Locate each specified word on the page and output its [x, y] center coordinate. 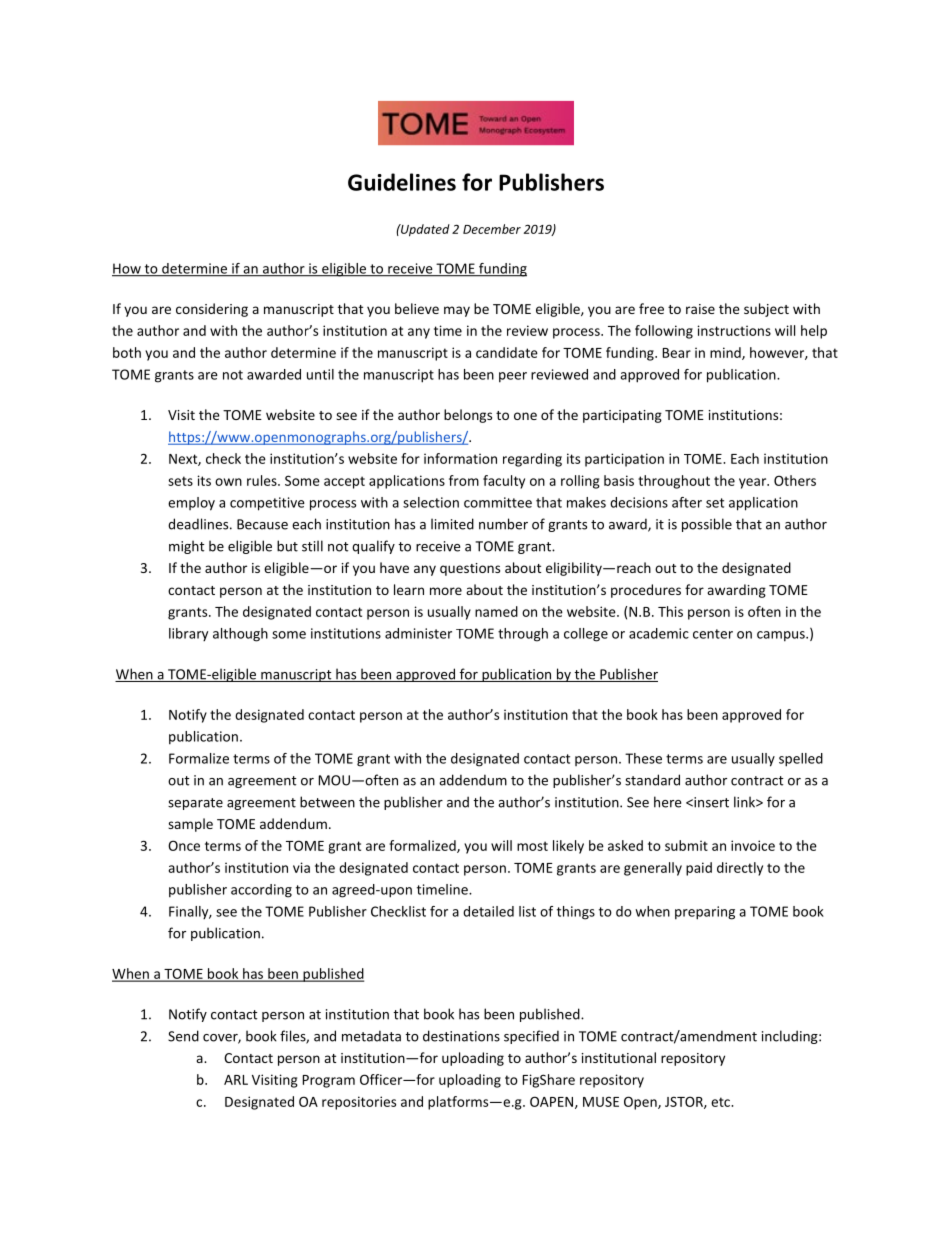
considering [212, 310]
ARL [236, 1080]
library [188, 634]
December [492, 229]
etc [721, 1102]
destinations [461, 1036]
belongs [468, 416]
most [532, 846]
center [713, 634]
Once [184, 845]
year [754, 483]
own [228, 482]
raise [700, 309]
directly [740, 869]
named [496, 611]
